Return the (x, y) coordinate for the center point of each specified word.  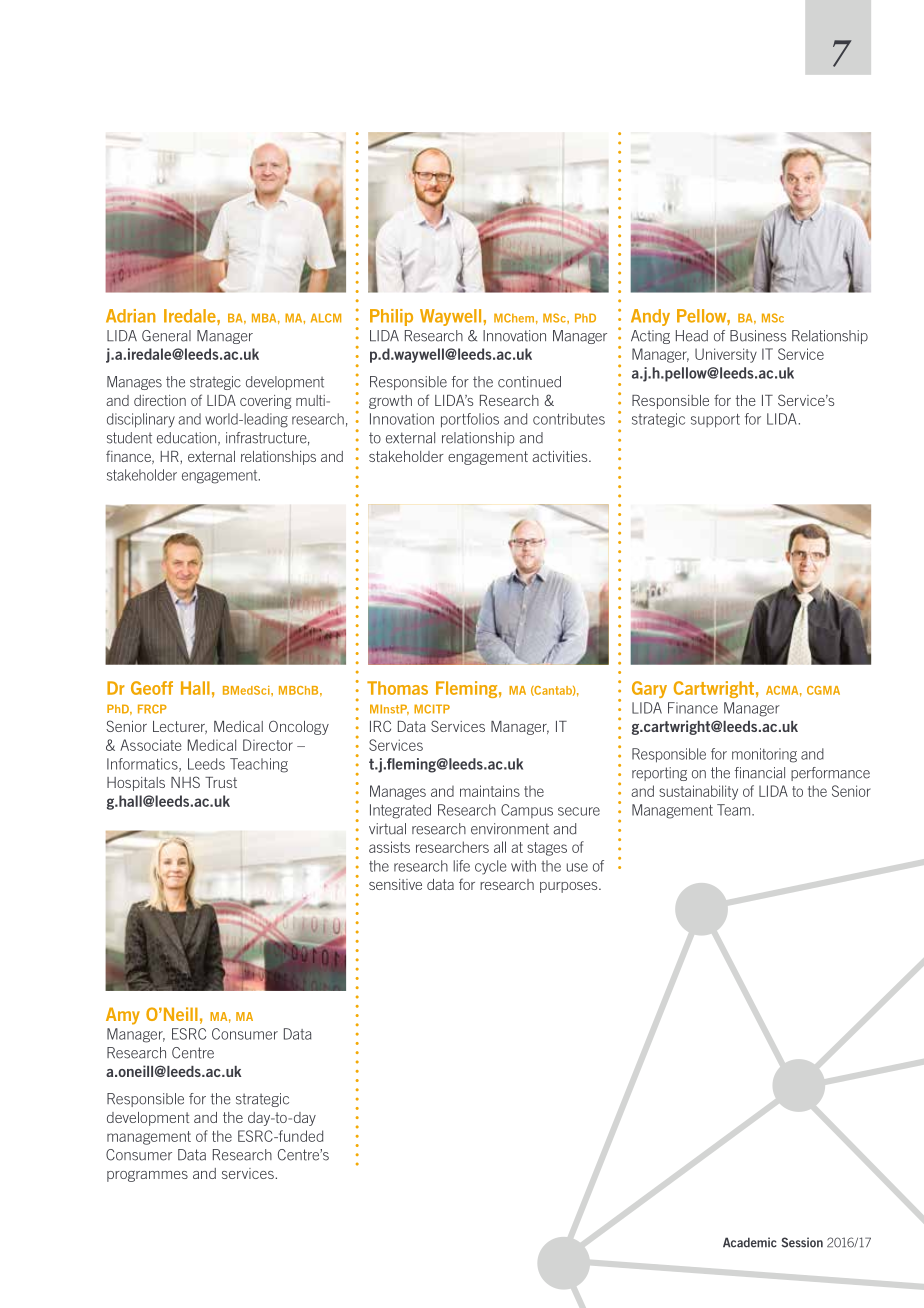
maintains (490, 791)
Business (758, 336)
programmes (147, 1176)
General (166, 336)
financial (759, 773)
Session (802, 1242)
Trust (221, 782)
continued (529, 382)
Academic (750, 1242)
